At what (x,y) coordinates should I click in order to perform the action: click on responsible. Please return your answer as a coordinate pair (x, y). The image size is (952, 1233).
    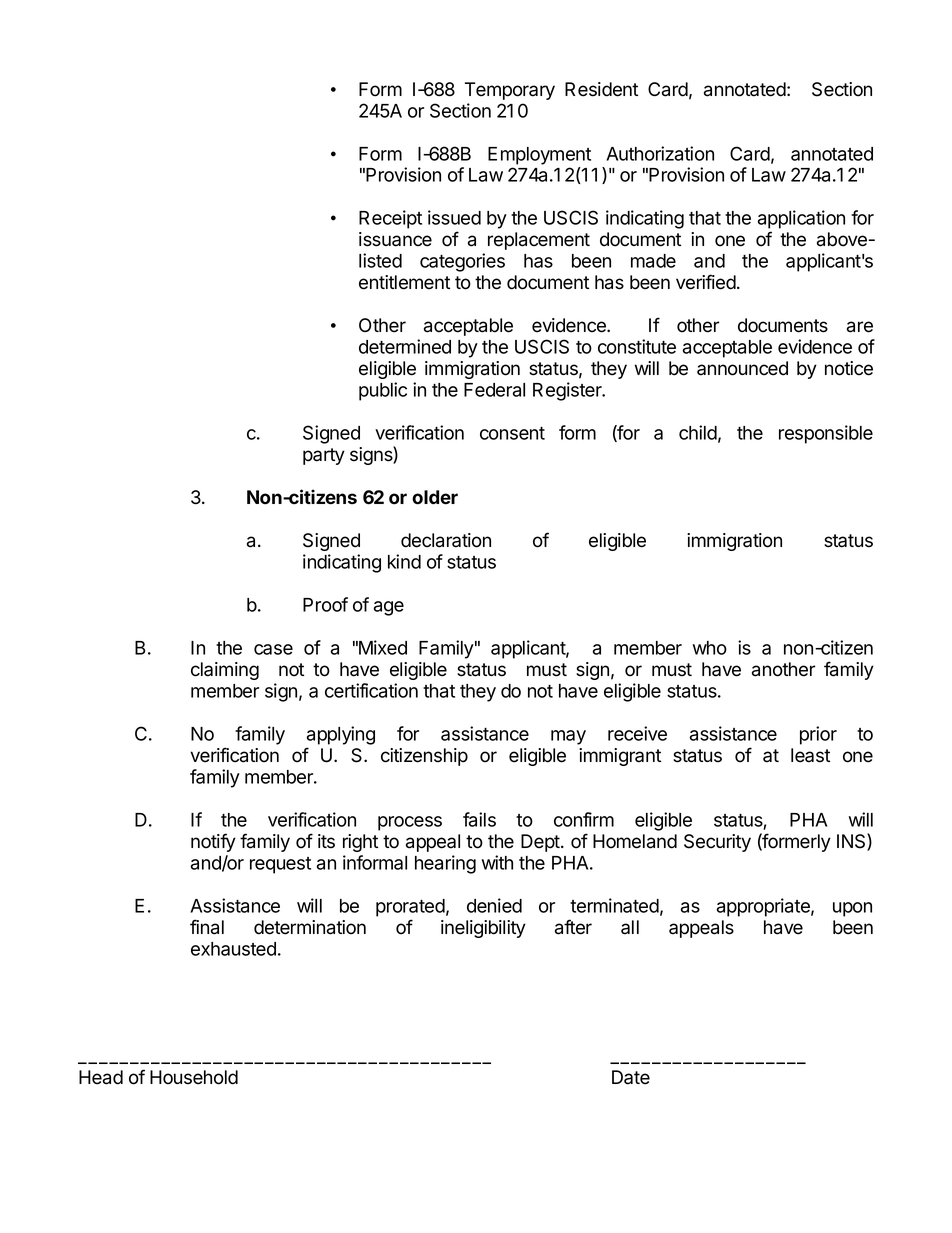
    Looking at the image, I should click on (826, 434).
